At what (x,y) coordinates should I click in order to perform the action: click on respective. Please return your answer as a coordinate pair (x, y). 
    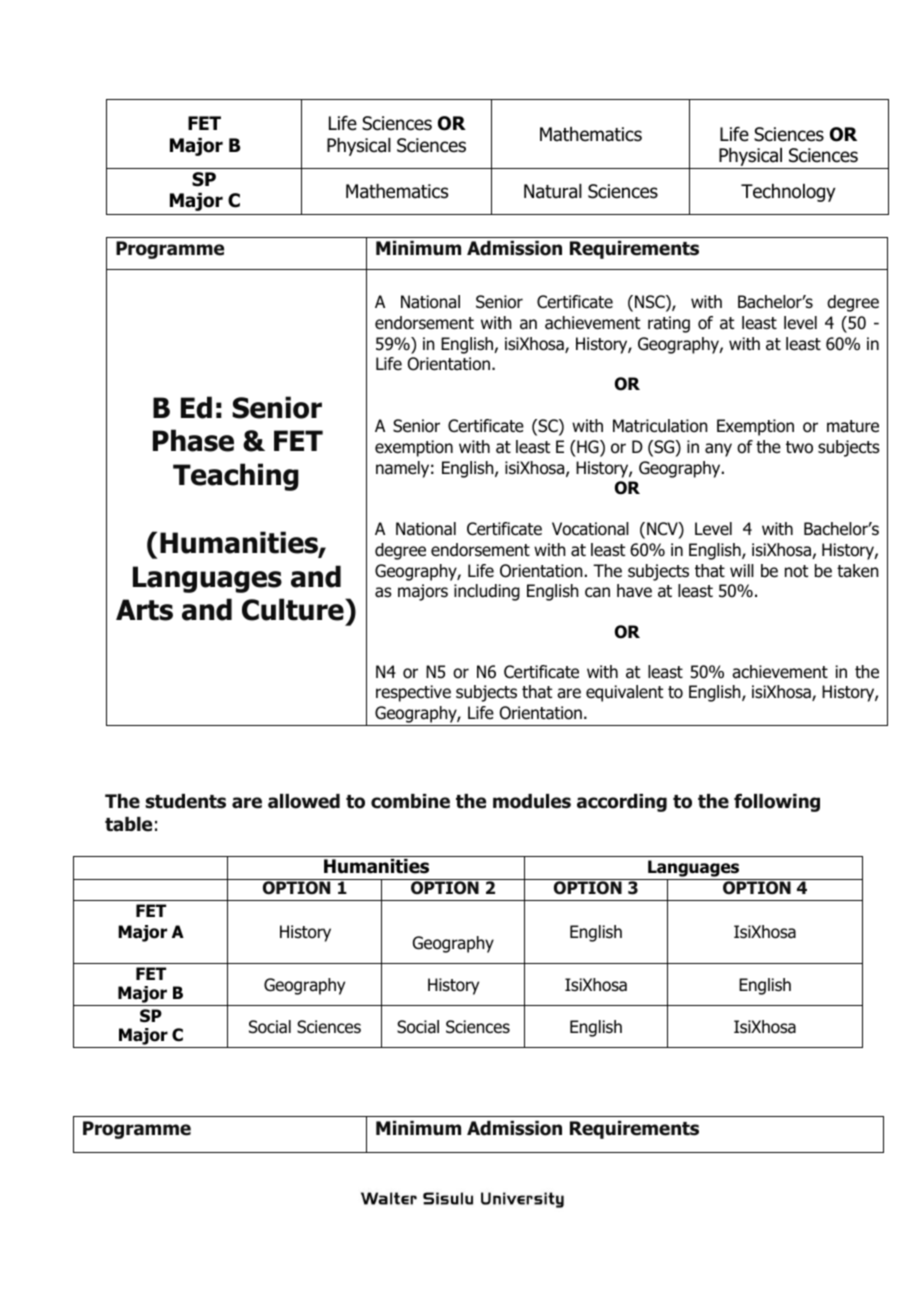
    Looking at the image, I should click on (413, 693).
